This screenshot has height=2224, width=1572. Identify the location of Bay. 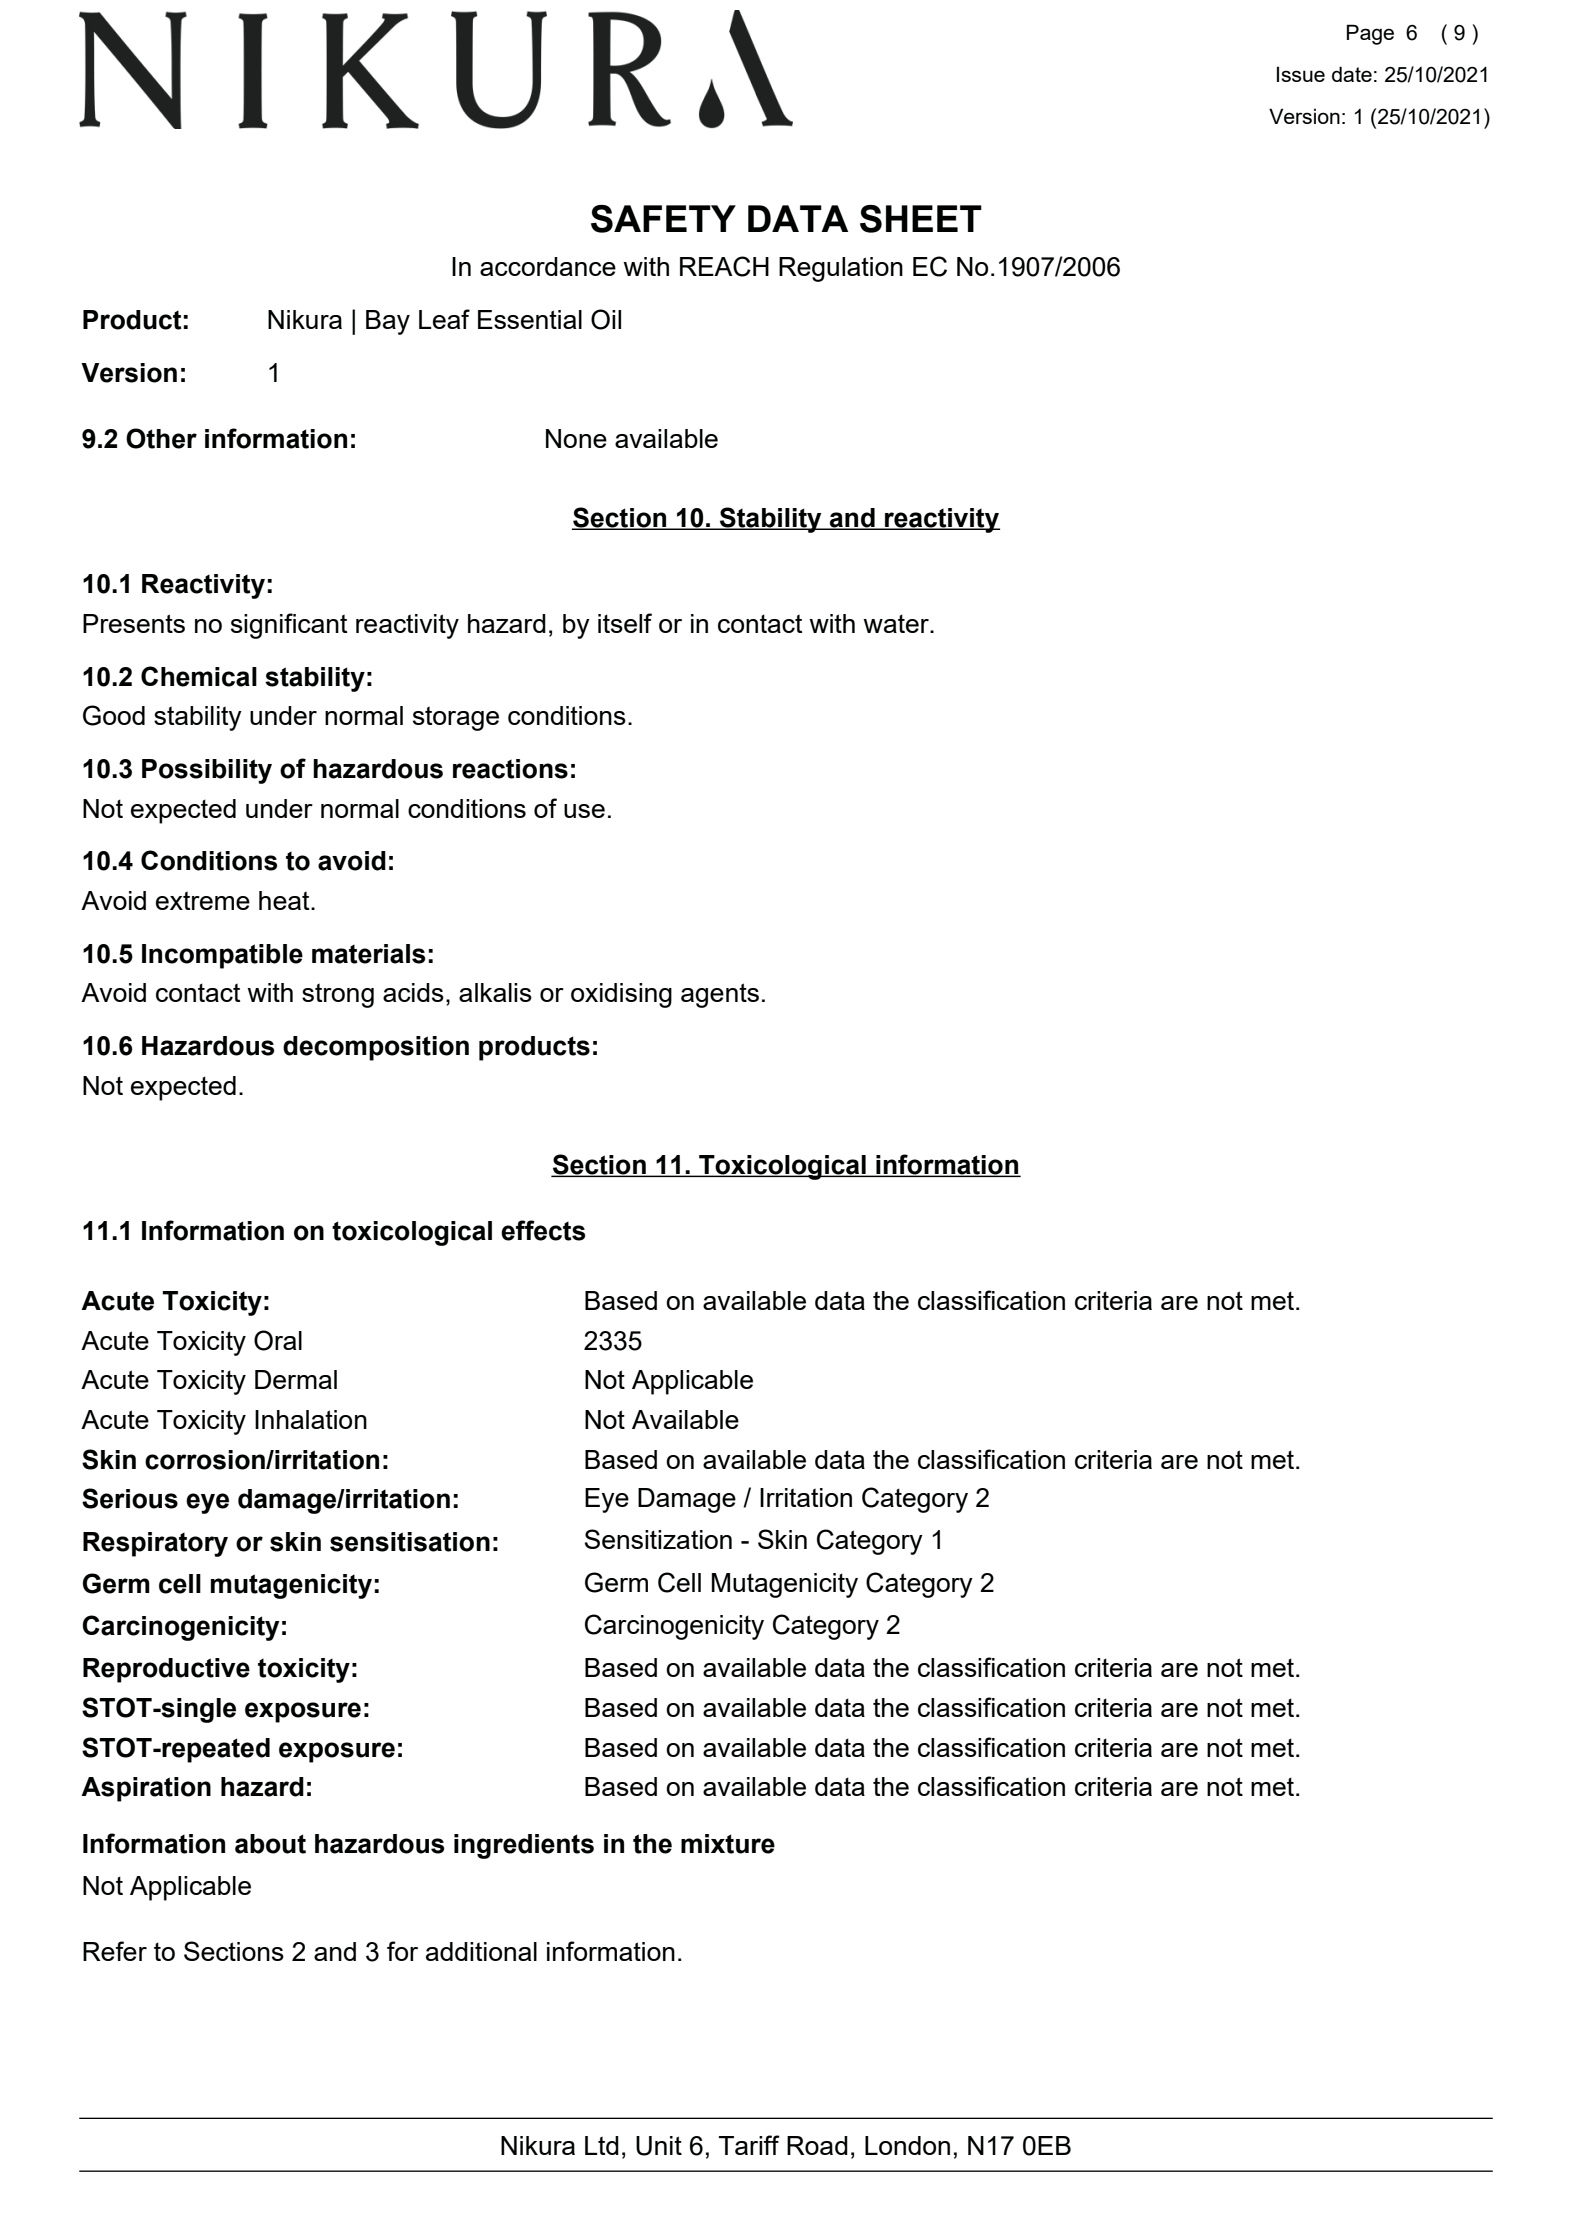
(388, 322).
